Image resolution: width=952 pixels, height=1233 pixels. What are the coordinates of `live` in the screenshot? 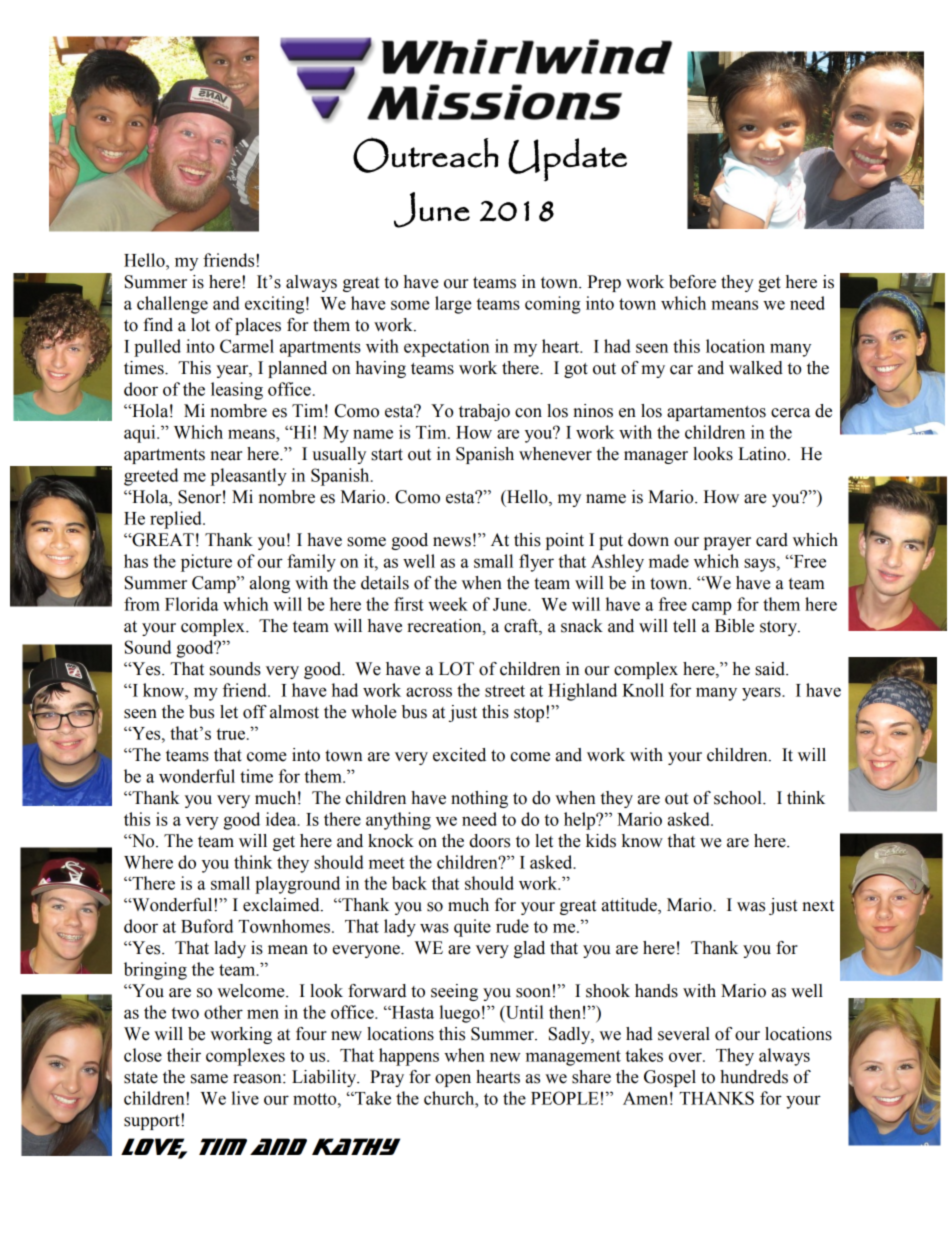 It's located at (245, 1098).
